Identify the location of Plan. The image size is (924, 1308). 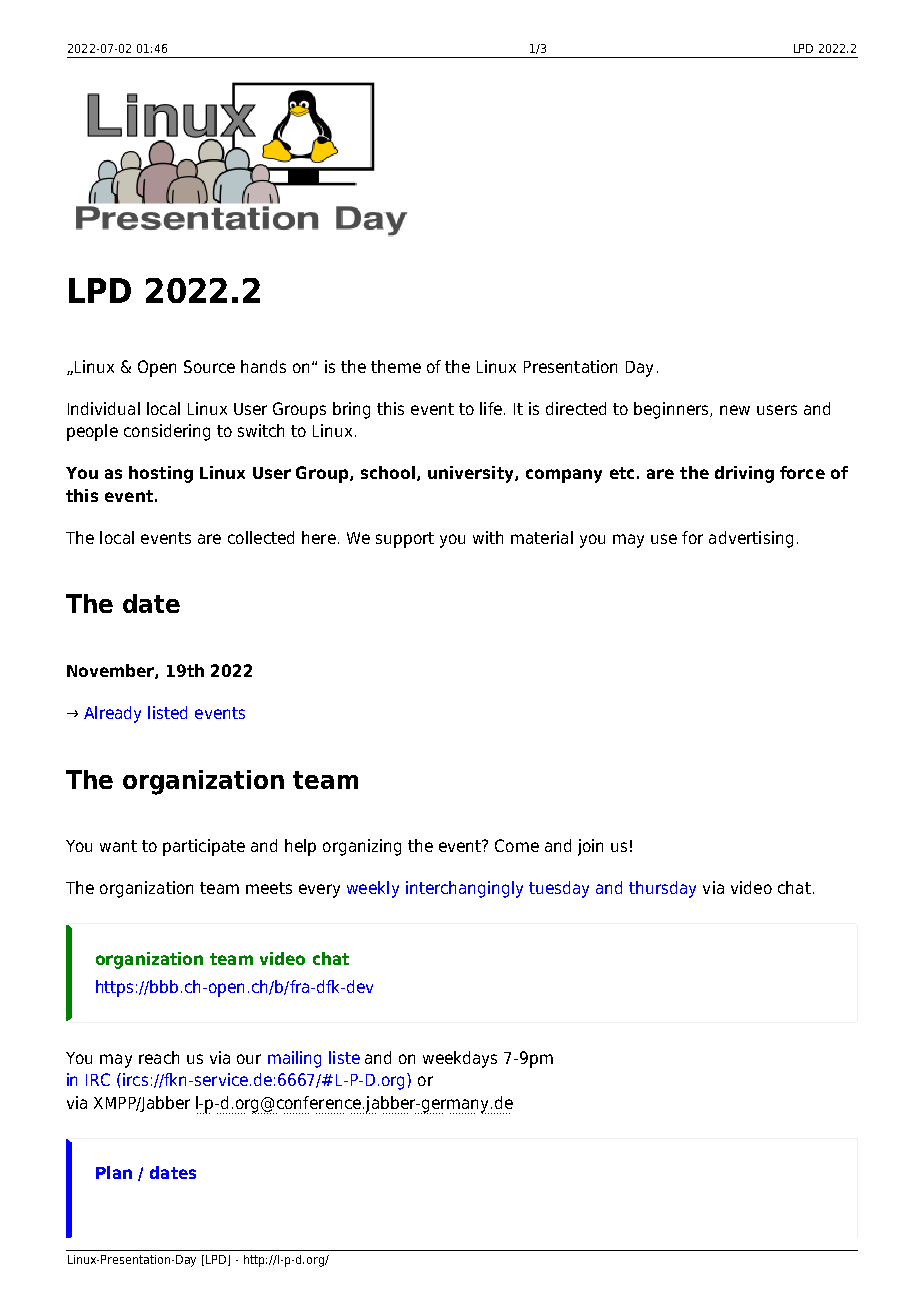
(114, 1172).
